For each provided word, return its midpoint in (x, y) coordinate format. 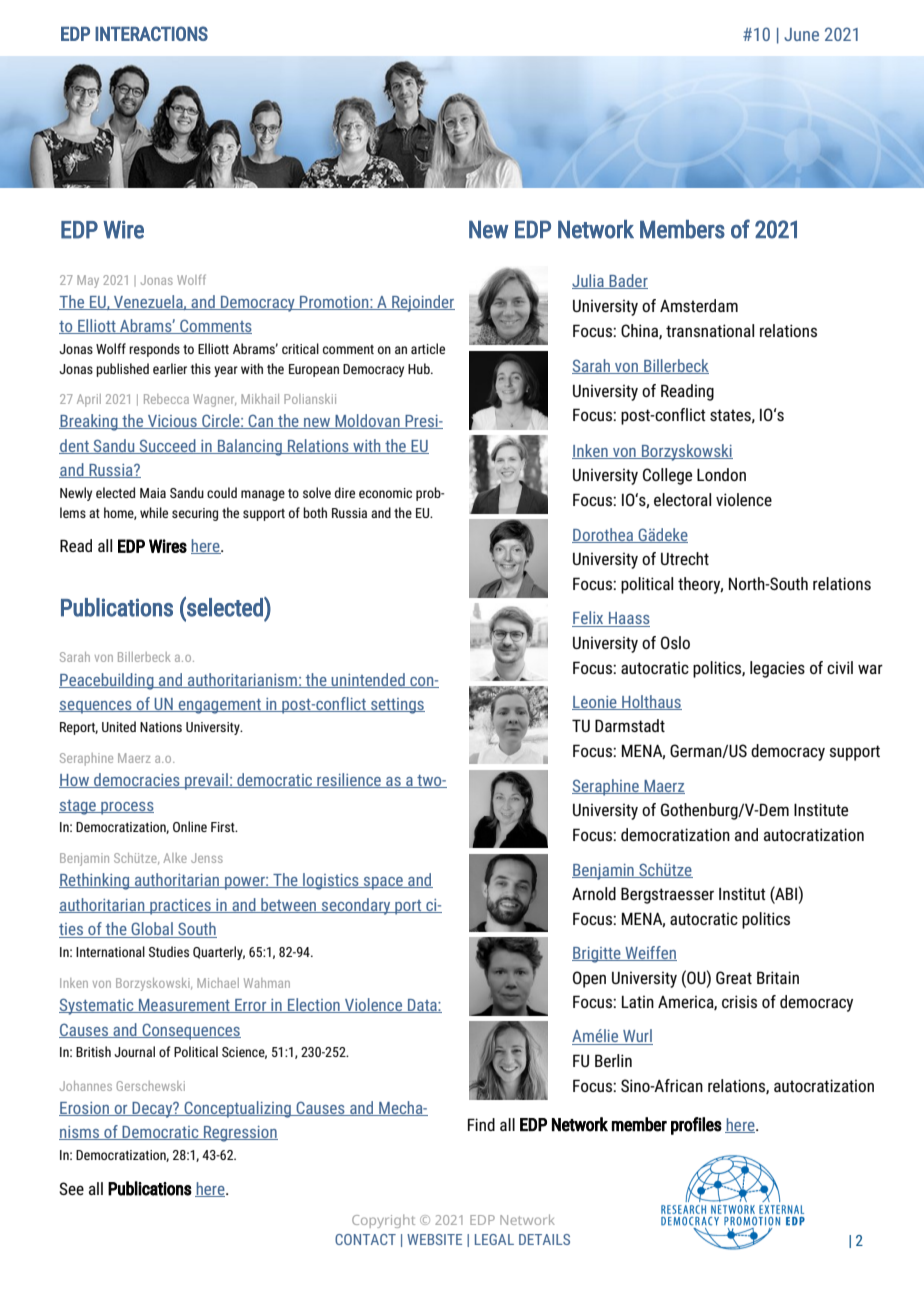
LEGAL (494, 1239)
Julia (589, 281)
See (71, 1188)
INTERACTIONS (151, 33)
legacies (777, 669)
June (801, 34)
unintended (368, 680)
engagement (219, 706)
